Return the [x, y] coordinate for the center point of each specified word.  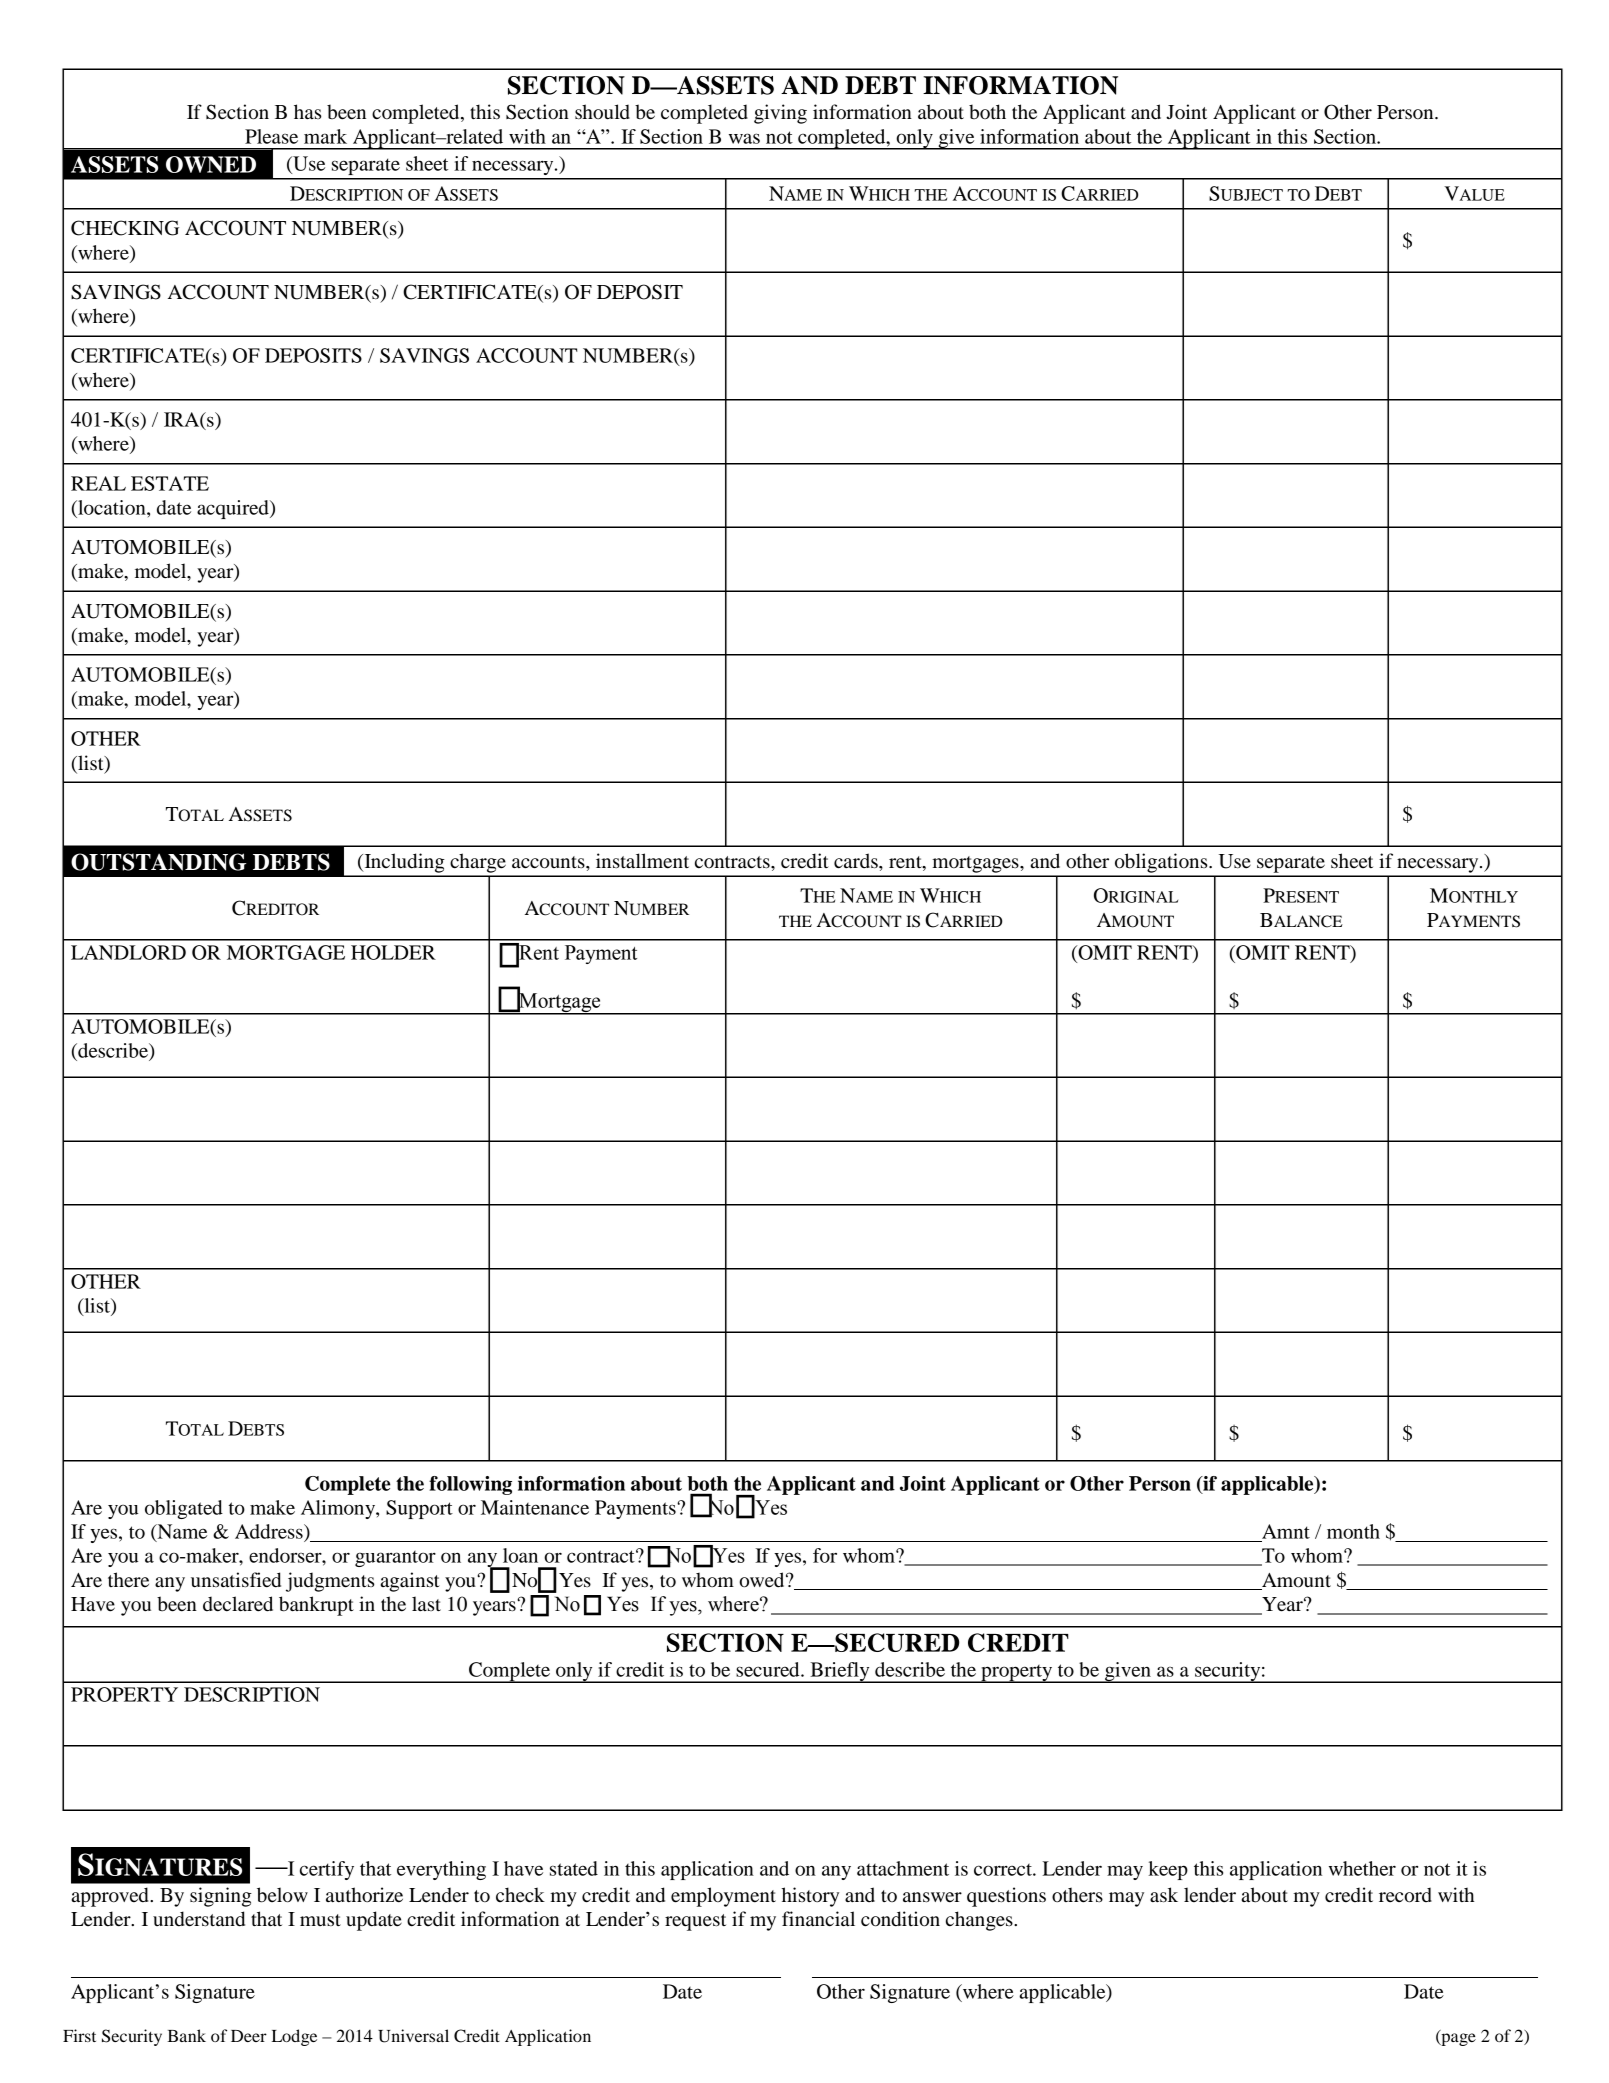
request [695, 1922]
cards [857, 861]
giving [780, 114]
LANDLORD [128, 952]
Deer [249, 2036]
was [744, 138]
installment [642, 861]
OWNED [211, 164]
